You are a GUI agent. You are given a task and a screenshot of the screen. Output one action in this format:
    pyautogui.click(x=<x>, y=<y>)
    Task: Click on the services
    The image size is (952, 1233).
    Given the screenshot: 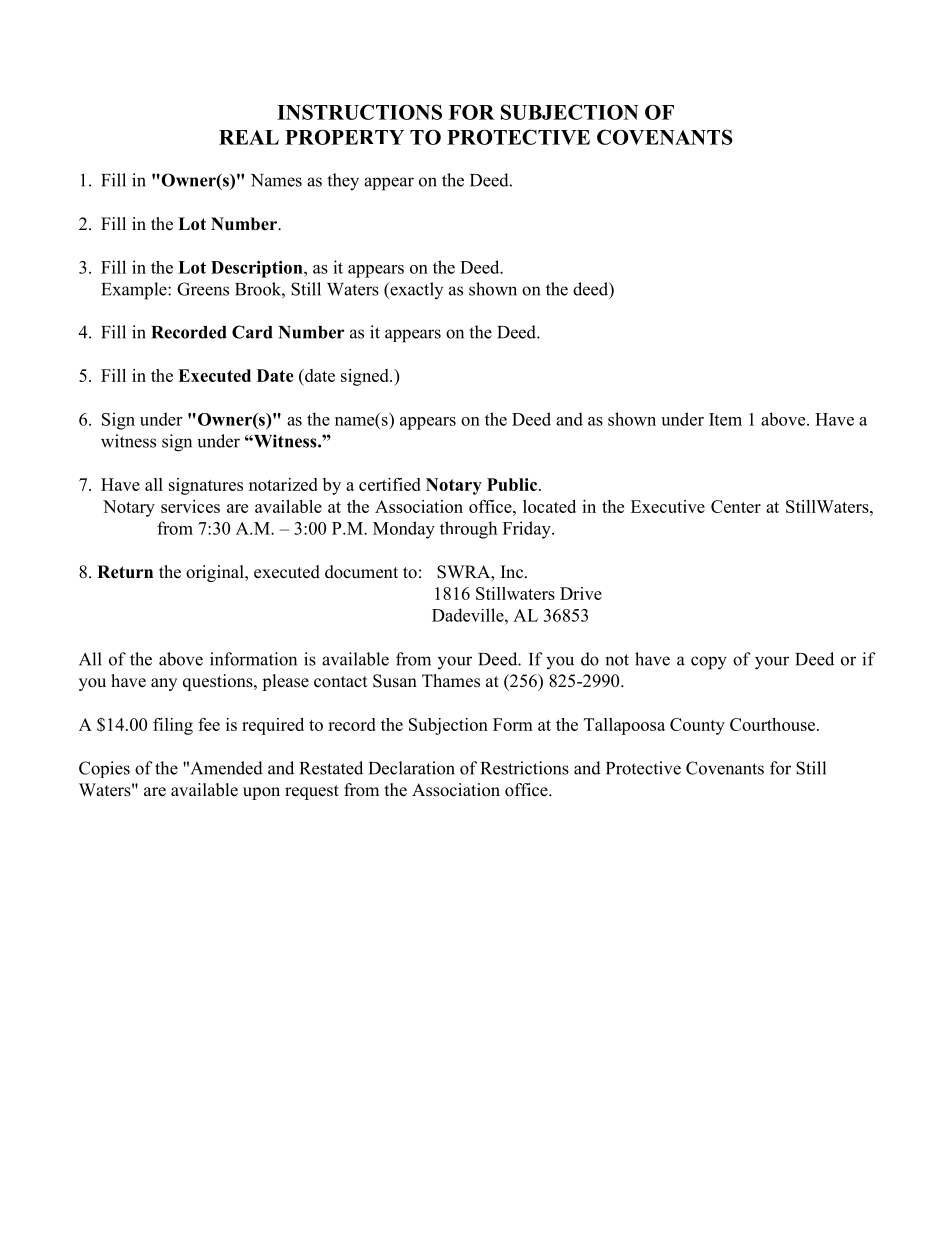 What is the action you would take?
    pyautogui.click(x=190, y=506)
